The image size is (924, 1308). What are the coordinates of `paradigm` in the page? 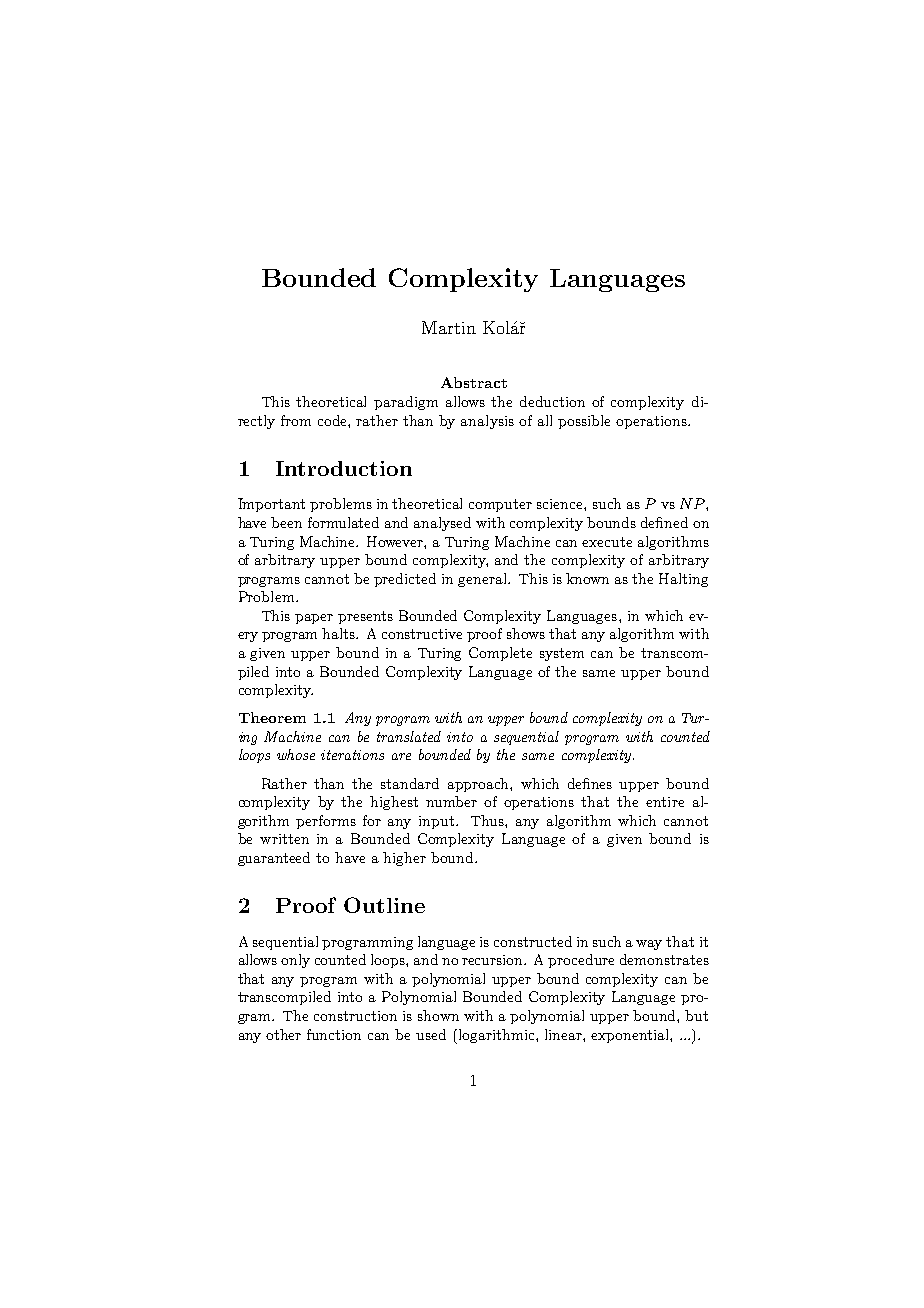 It's located at (406, 403).
